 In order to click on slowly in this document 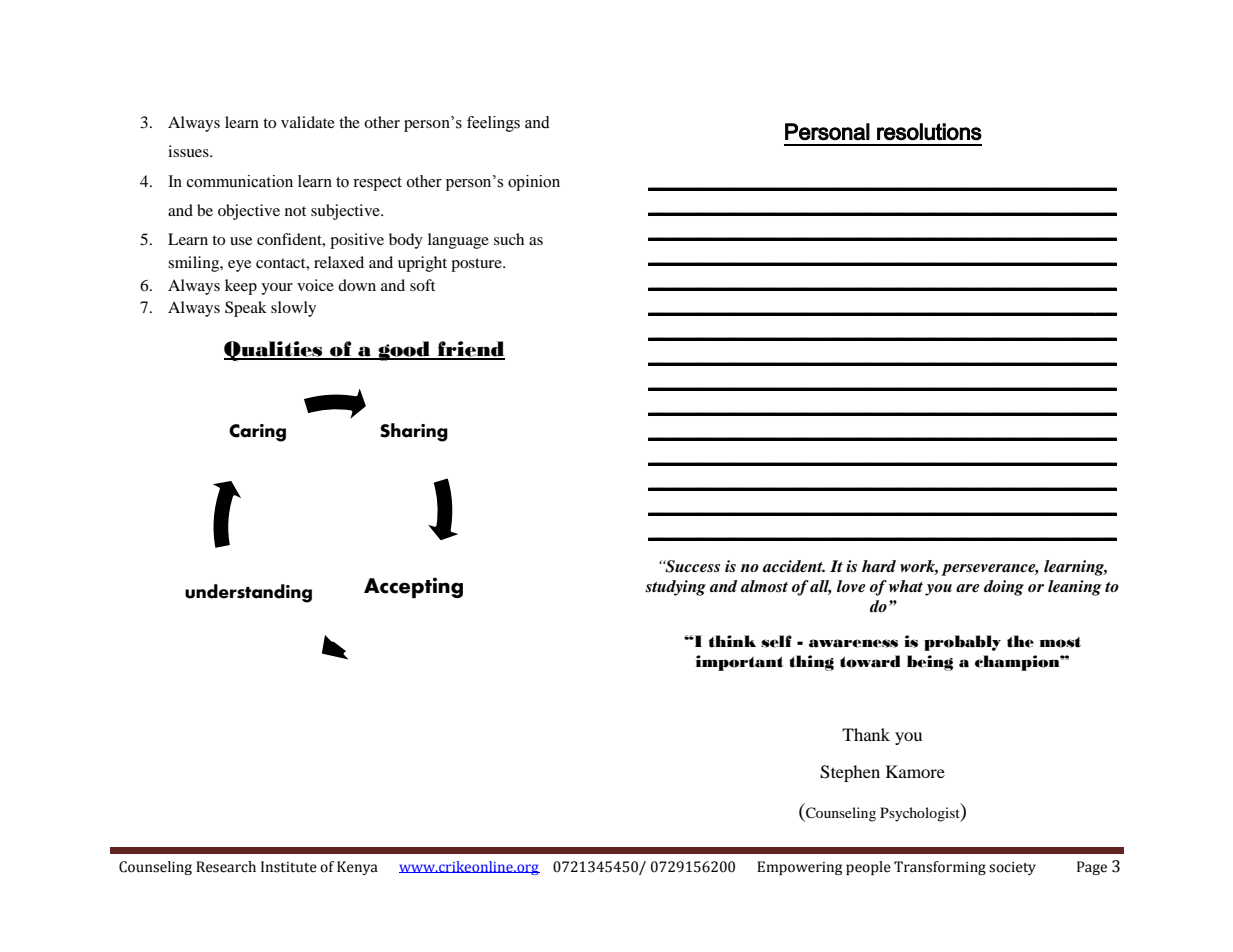, I will do `click(293, 309)`.
